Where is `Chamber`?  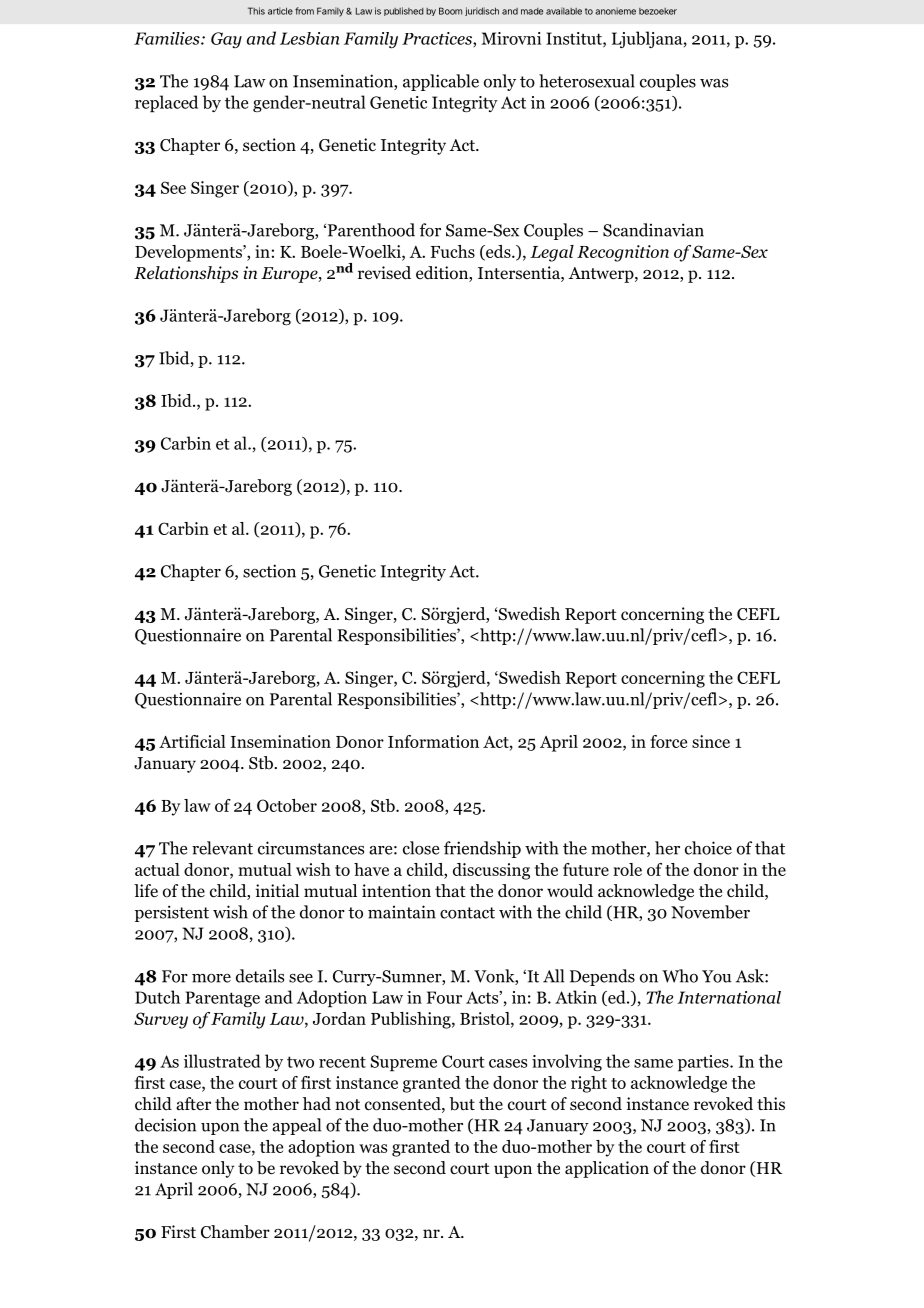
Chamber is located at coordinates (235, 1232).
